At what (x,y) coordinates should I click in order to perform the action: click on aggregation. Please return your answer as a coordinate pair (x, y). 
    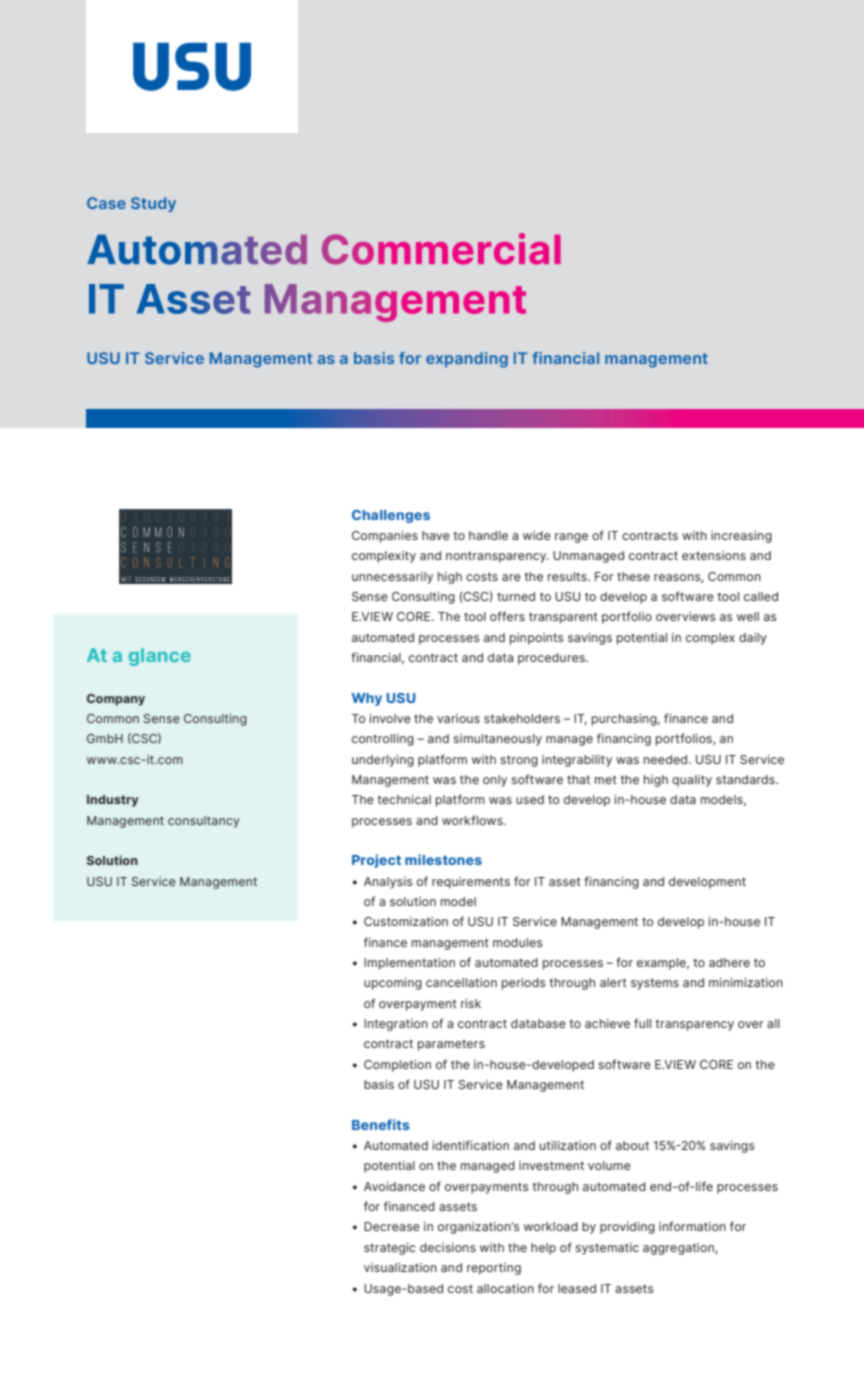
    Looking at the image, I should click on (679, 1249).
